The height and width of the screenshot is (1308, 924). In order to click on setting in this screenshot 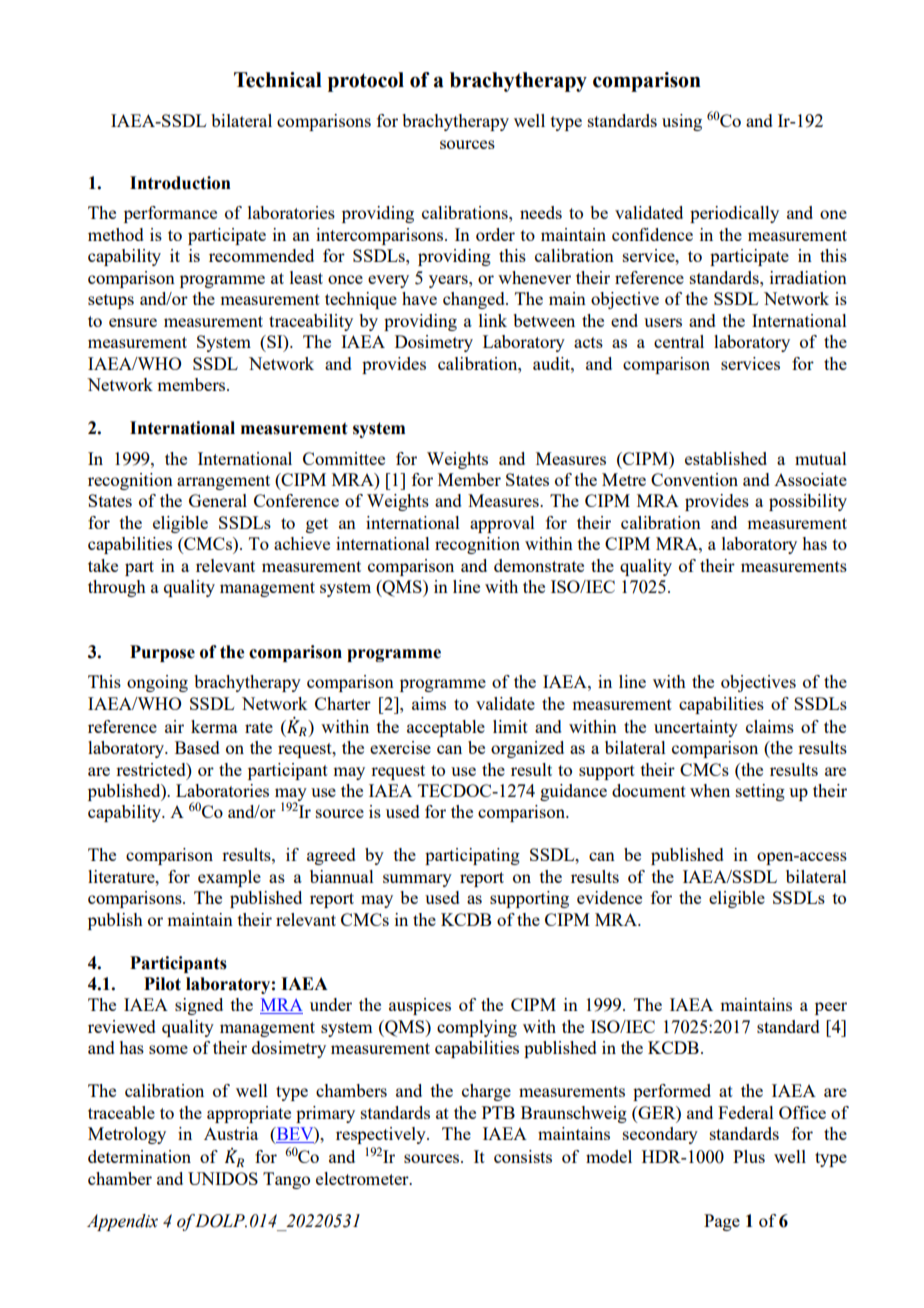, I will do `click(760, 792)`.
